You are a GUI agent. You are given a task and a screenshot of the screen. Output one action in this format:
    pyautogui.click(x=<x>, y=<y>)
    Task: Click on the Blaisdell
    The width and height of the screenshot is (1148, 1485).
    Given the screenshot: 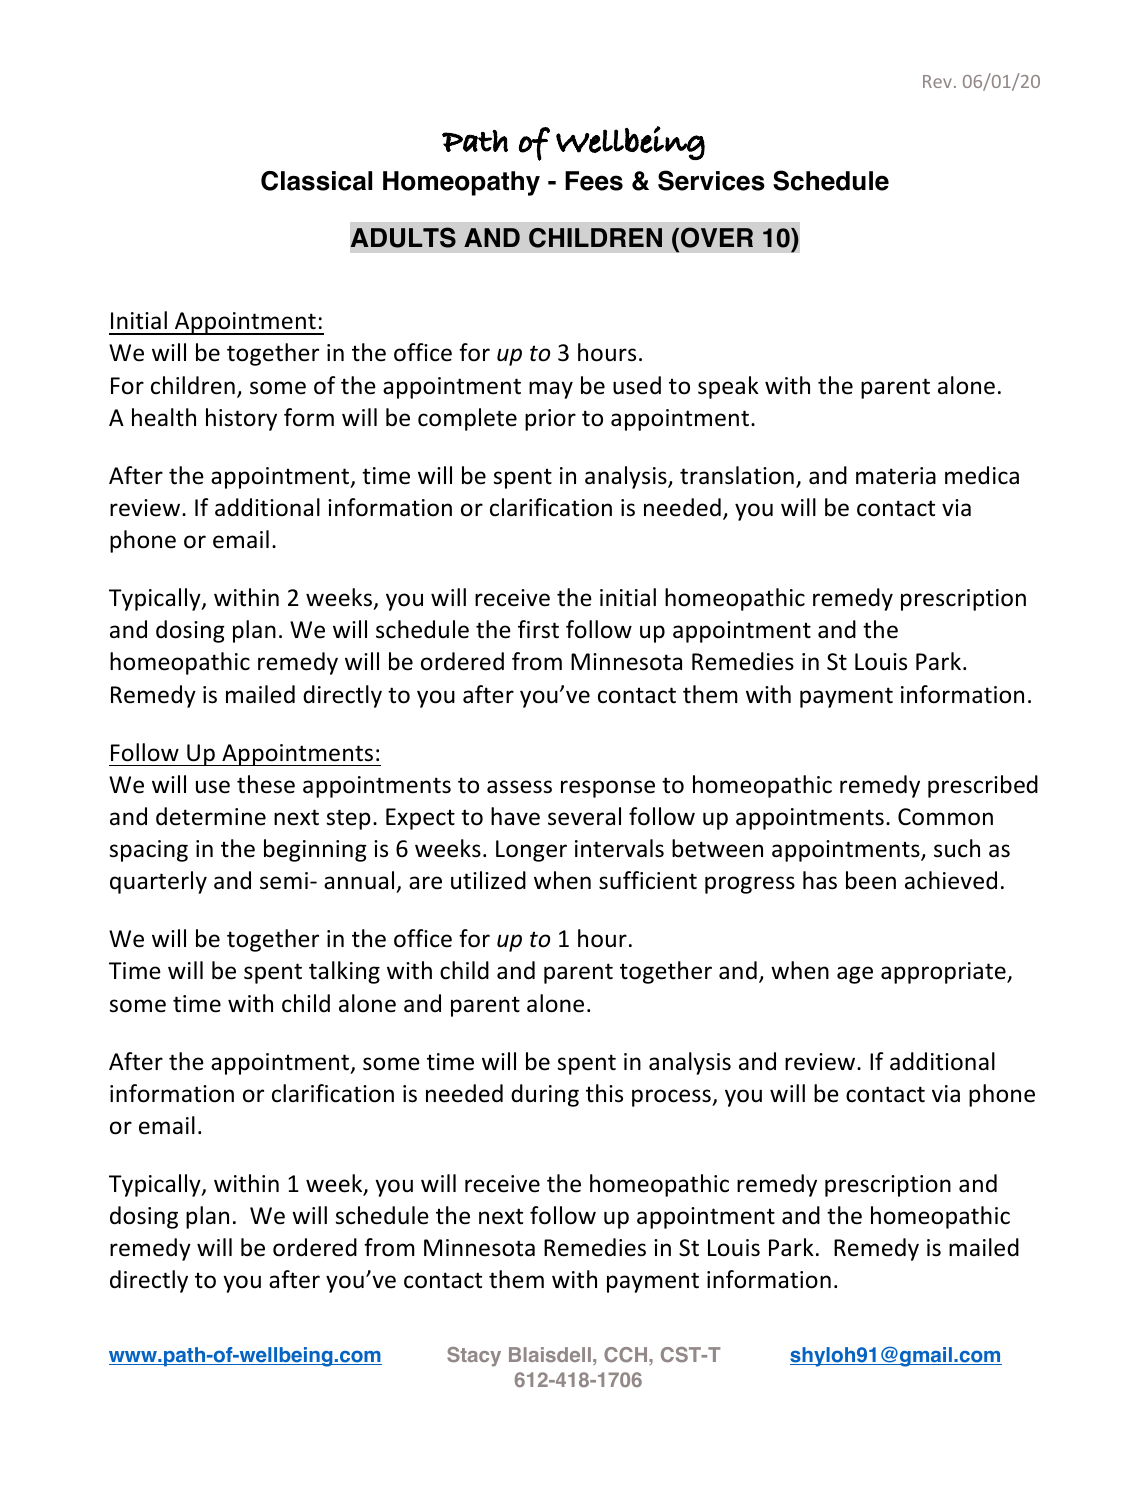 What is the action you would take?
    pyautogui.click(x=550, y=1354)
